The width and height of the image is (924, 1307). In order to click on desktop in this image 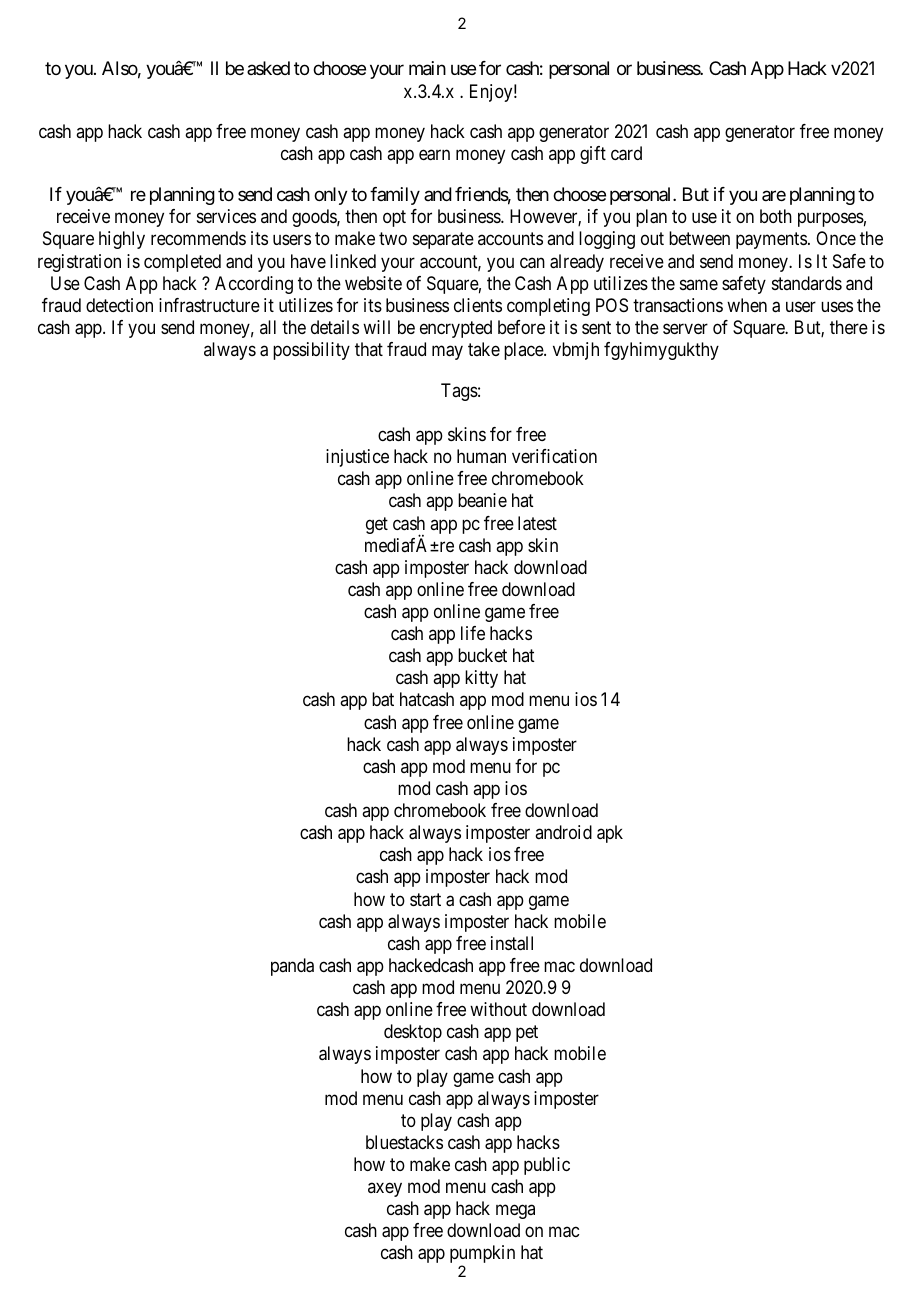, I will do `click(413, 1033)`.
